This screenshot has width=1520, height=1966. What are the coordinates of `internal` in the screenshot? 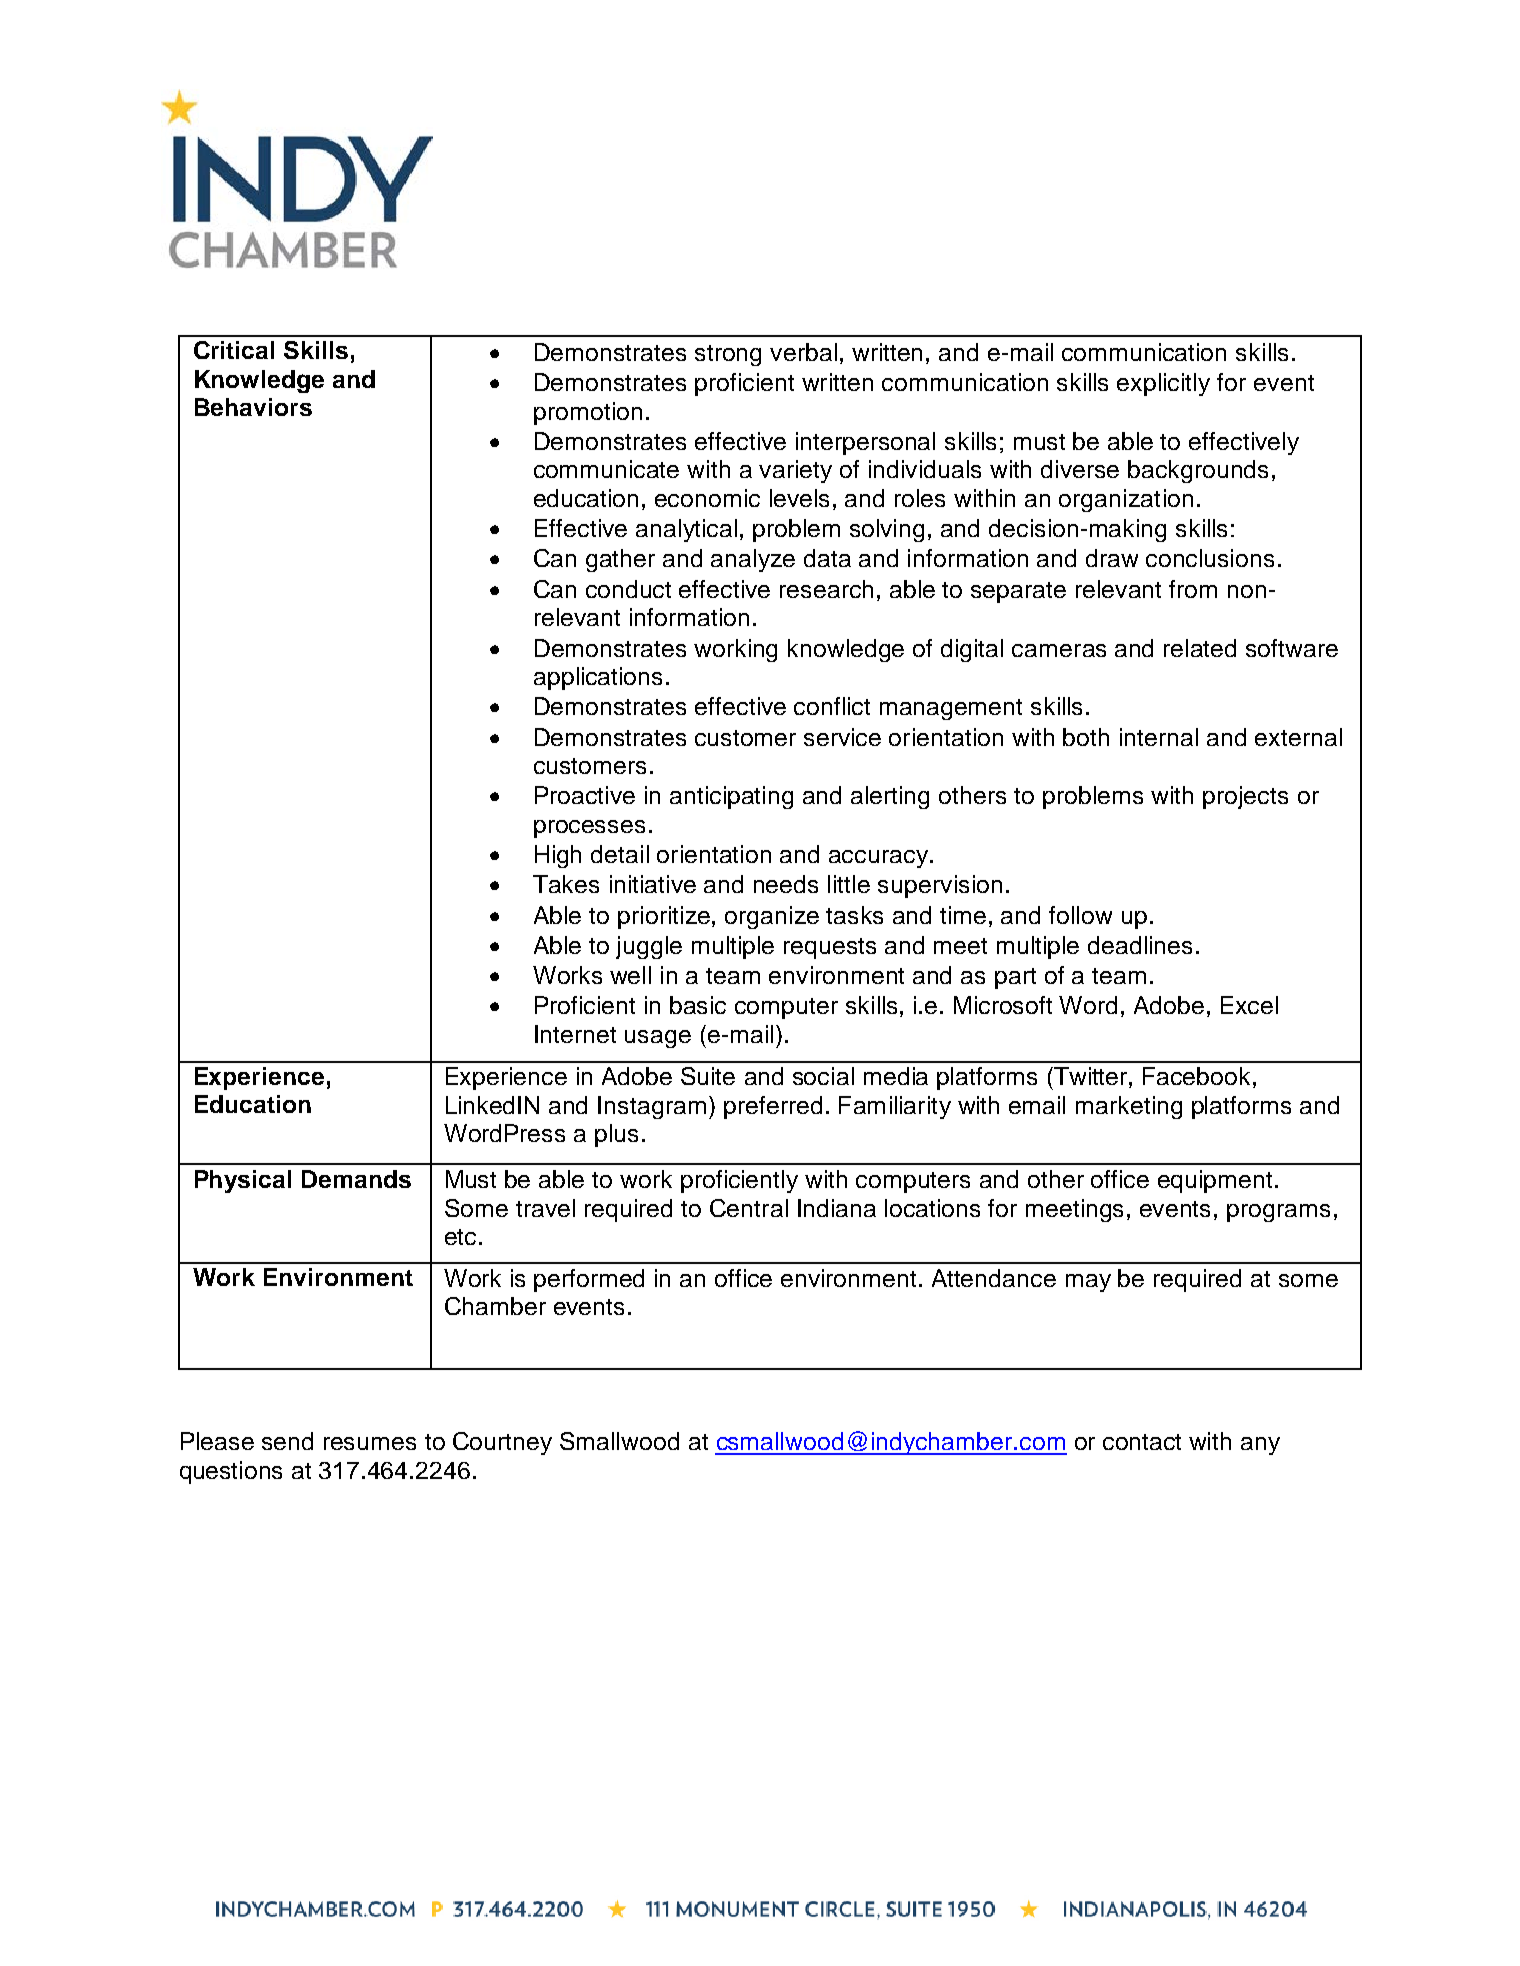 It's located at (1159, 737).
